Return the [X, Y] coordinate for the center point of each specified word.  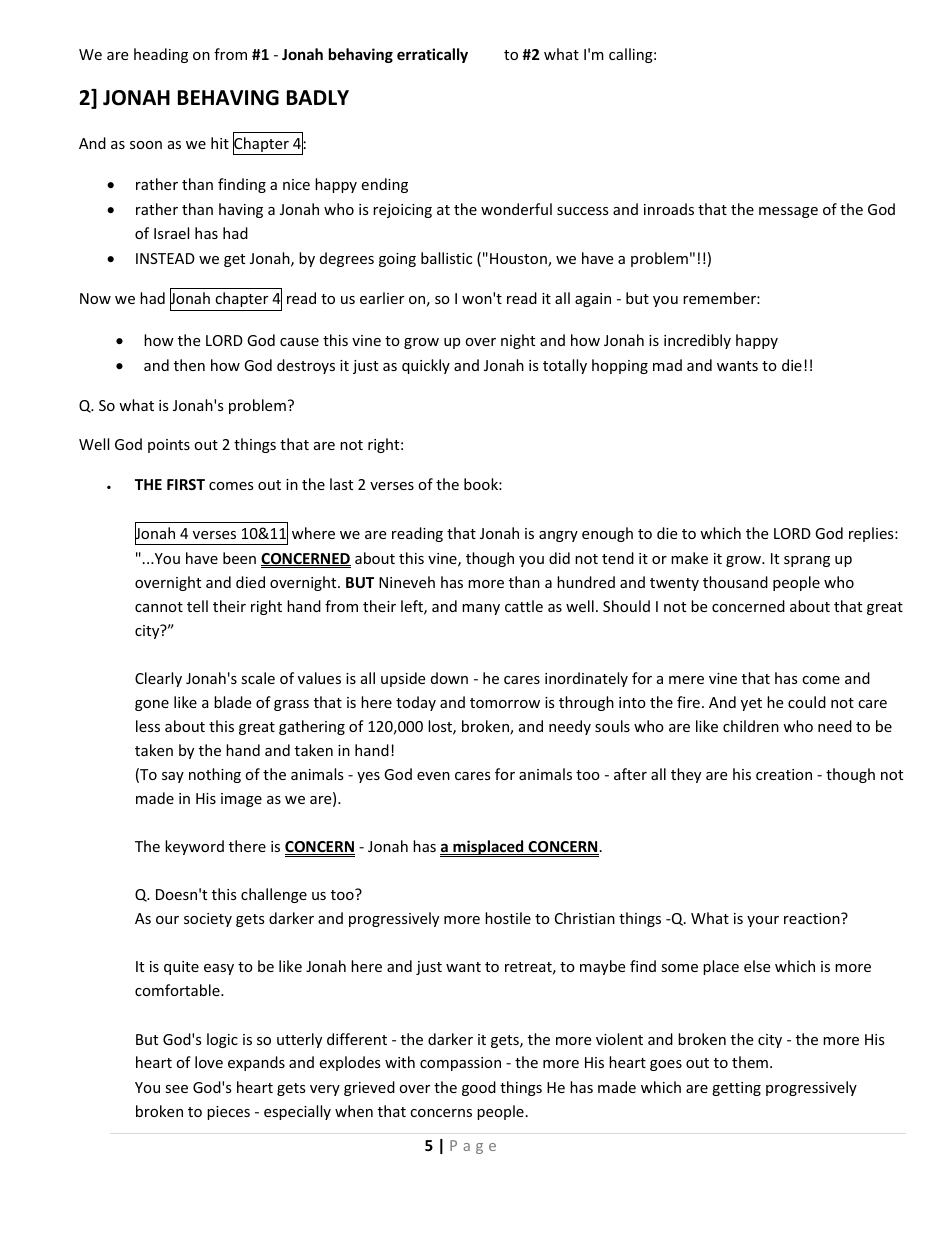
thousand [735, 582]
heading [161, 55]
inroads [669, 209]
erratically [432, 55]
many [481, 609]
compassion [460, 1064]
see [176, 1089]
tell [197, 606]
